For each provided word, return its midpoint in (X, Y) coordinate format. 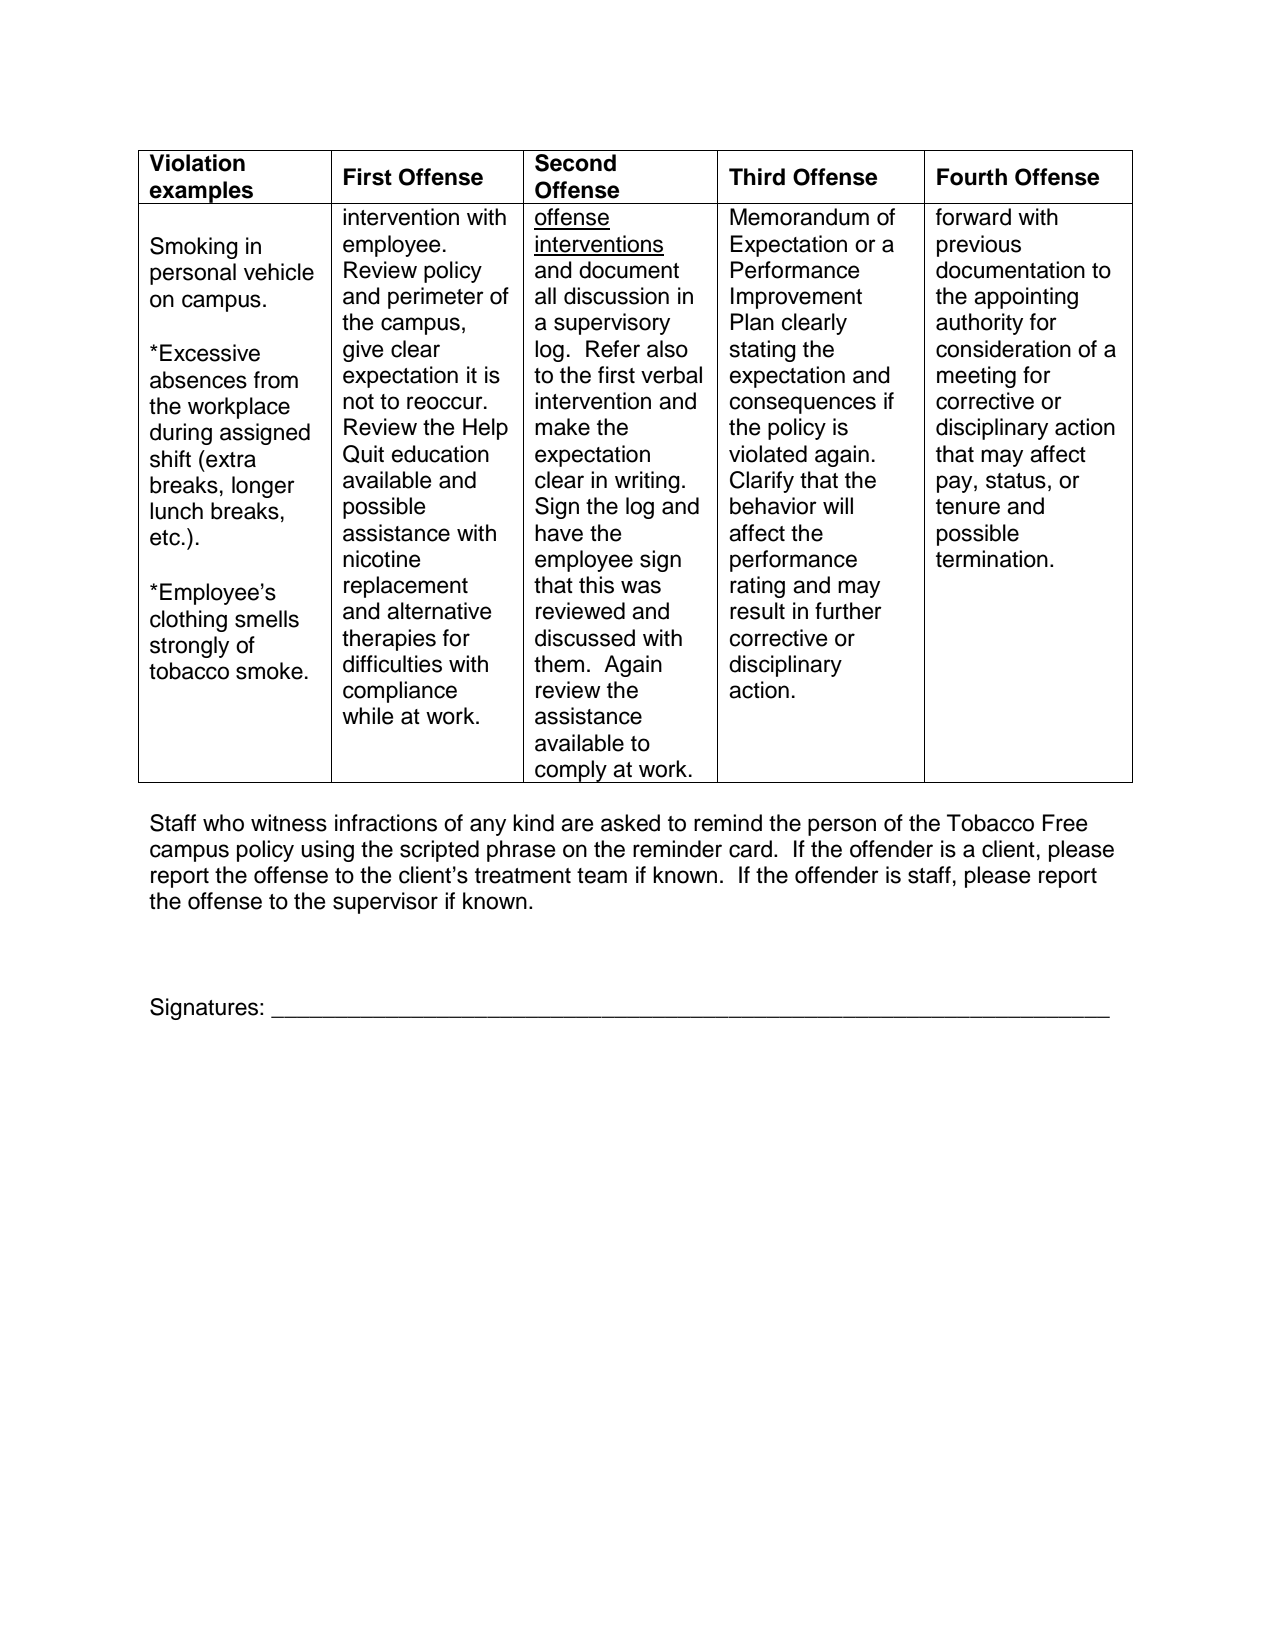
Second (575, 163)
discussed (585, 638)
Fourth (972, 177)
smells (267, 619)
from (276, 380)
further (848, 611)
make (562, 427)
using (327, 851)
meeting (976, 377)
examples (202, 192)
